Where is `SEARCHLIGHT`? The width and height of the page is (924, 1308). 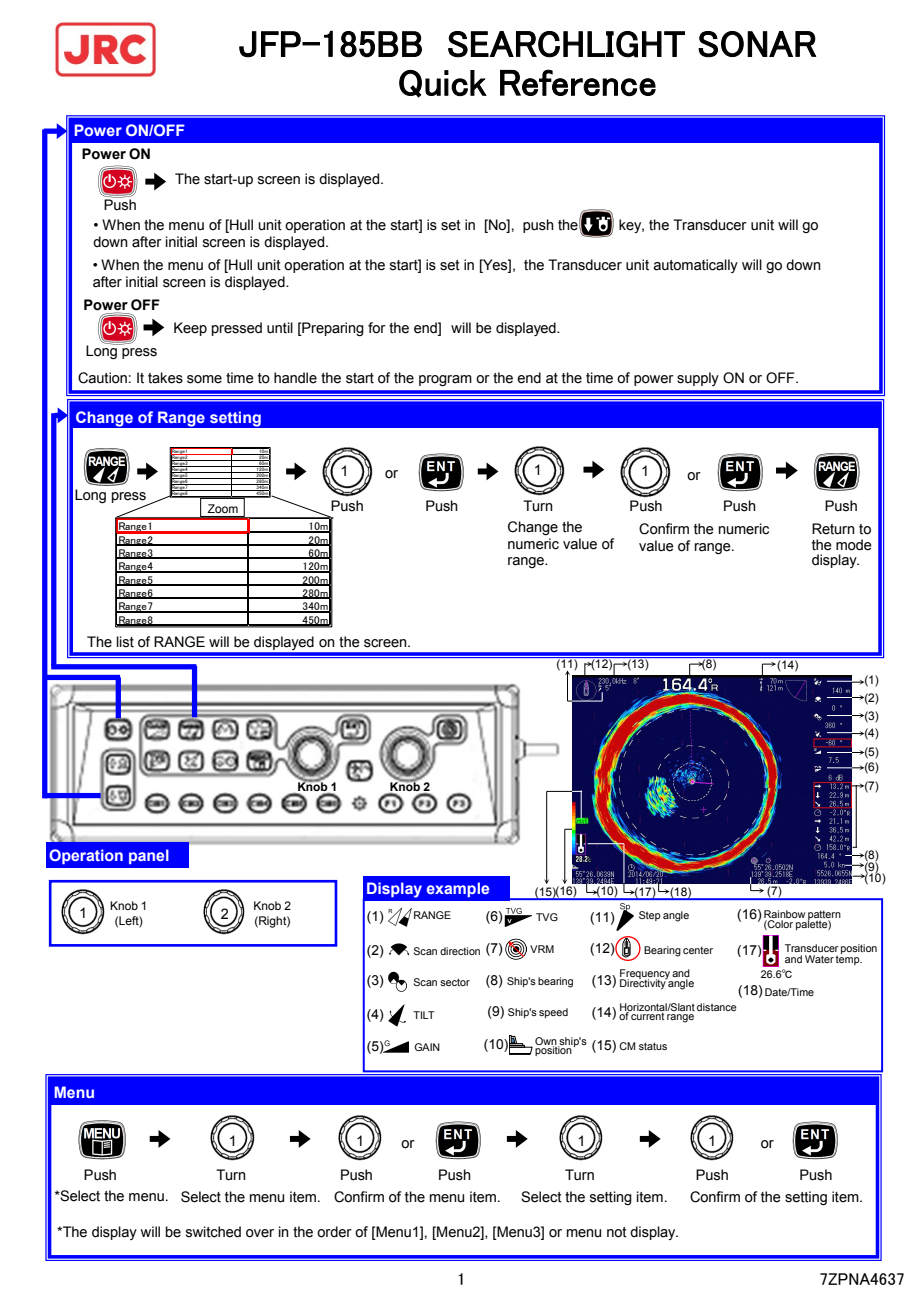
SEARCHLIGHT is located at coordinates (566, 44).
